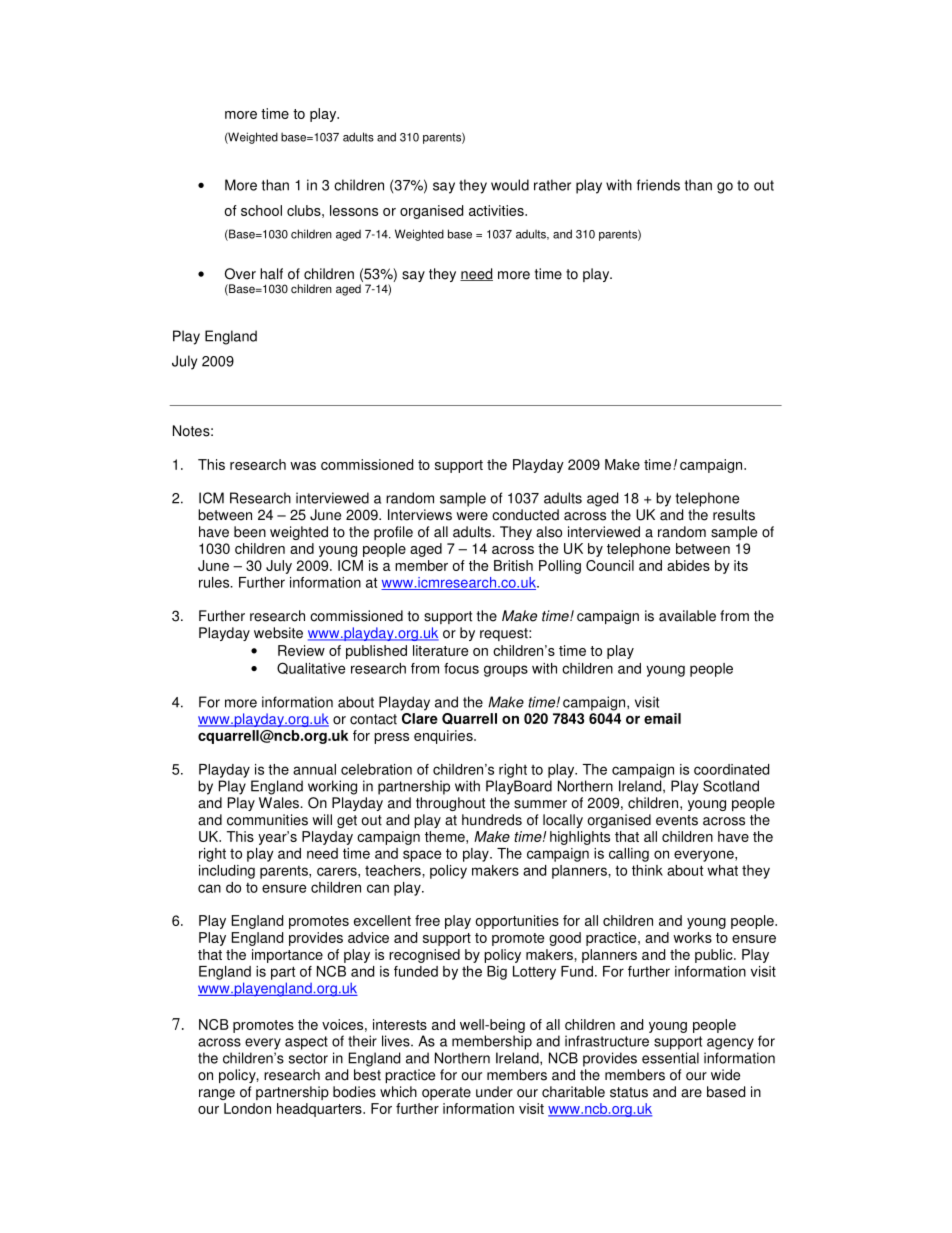 The width and height of the image is (952, 1233). What do you see at coordinates (677, 820) in the image?
I see `events` at bounding box center [677, 820].
